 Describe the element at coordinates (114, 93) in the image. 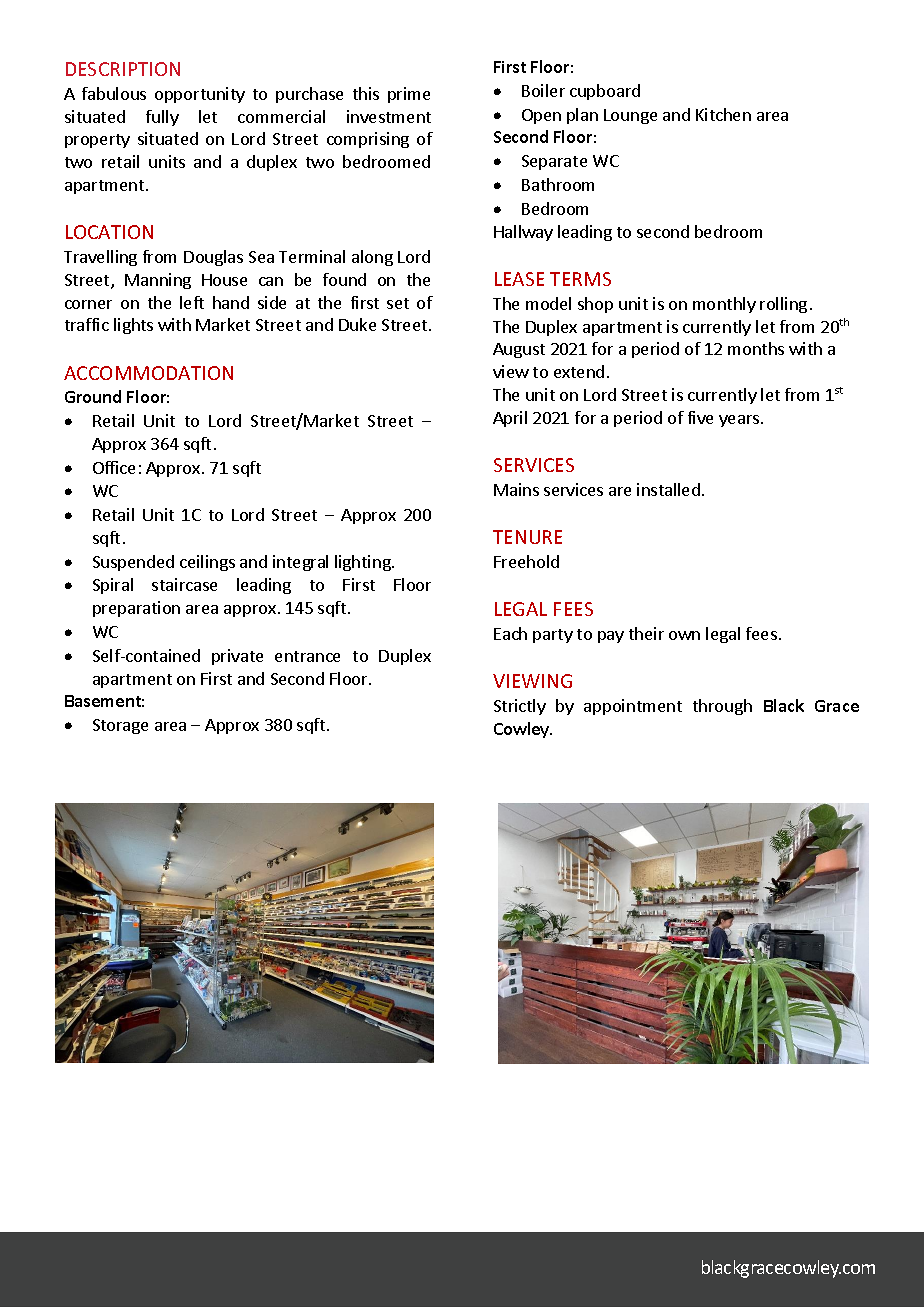

I see `fabulous` at that location.
